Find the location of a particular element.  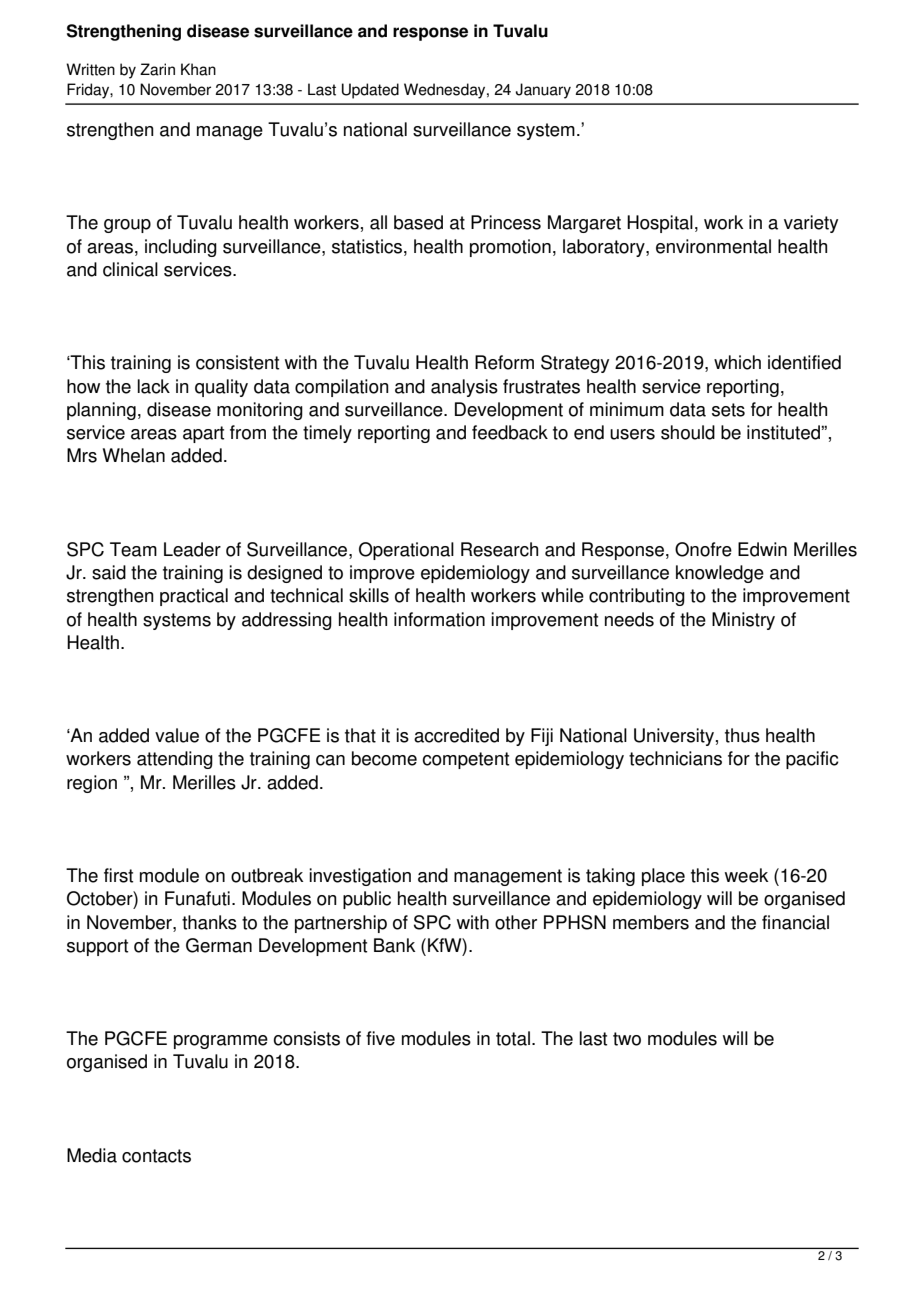

week is located at coordinates (746, 875).
